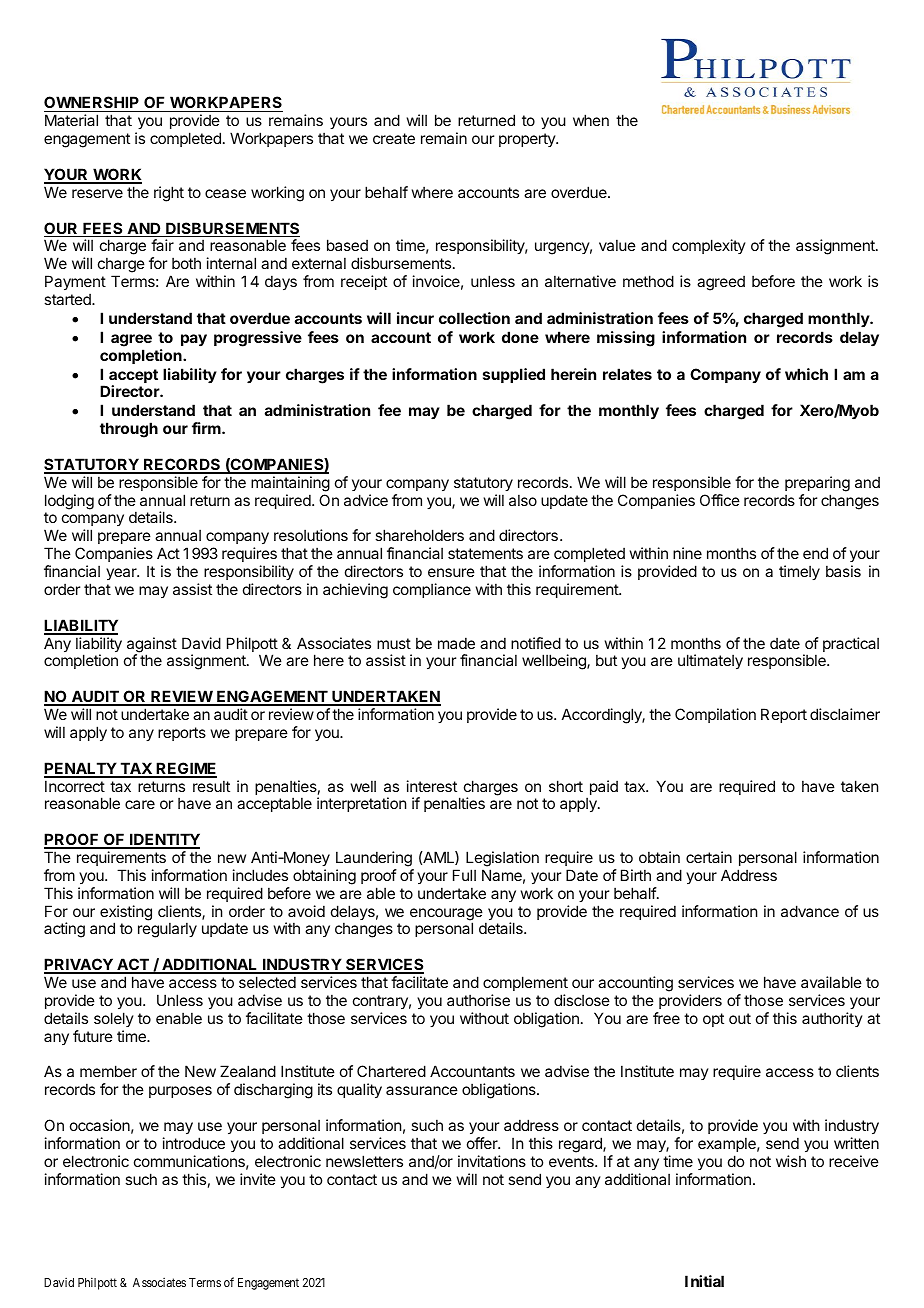 The height and width of the document is (1308, 924). Describe the element at coordinates (709, 246) in the document. I see `complexity` at that location.
